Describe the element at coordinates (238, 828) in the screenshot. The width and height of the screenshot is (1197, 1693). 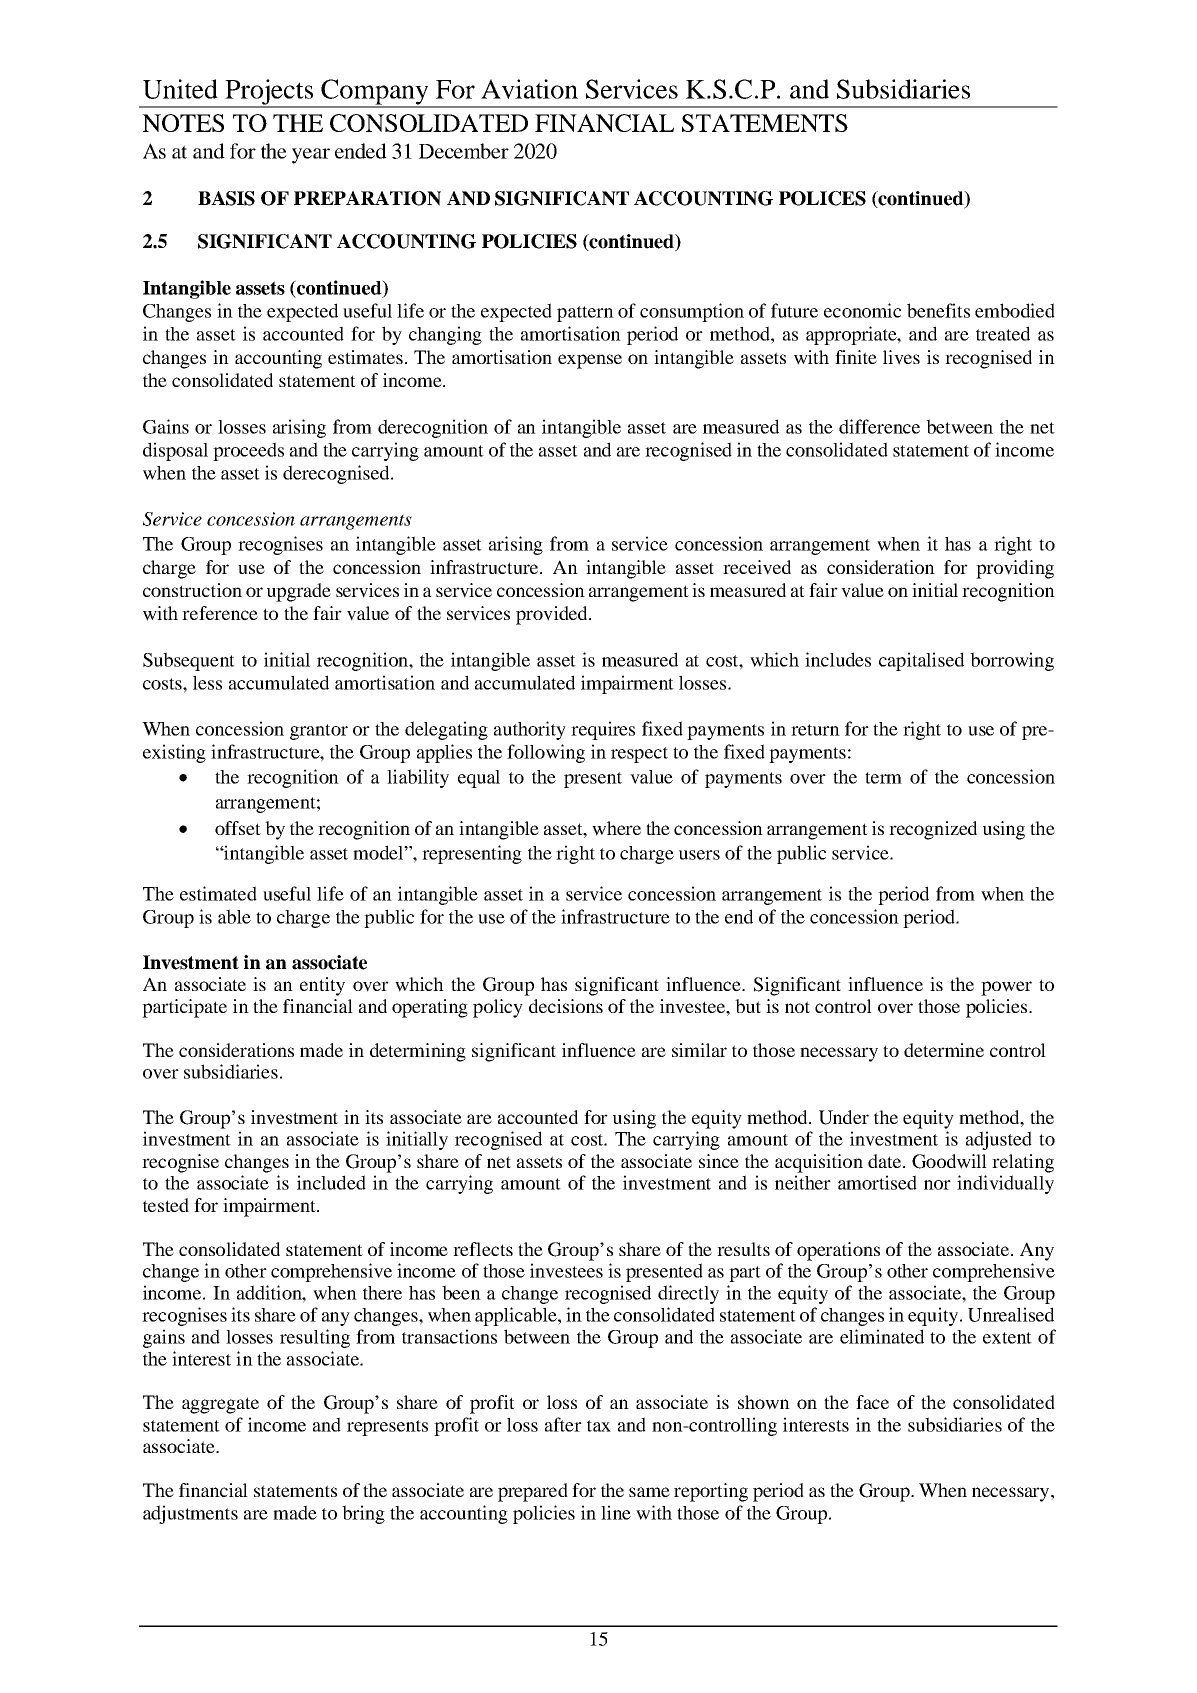
I see `offset` at that location.
